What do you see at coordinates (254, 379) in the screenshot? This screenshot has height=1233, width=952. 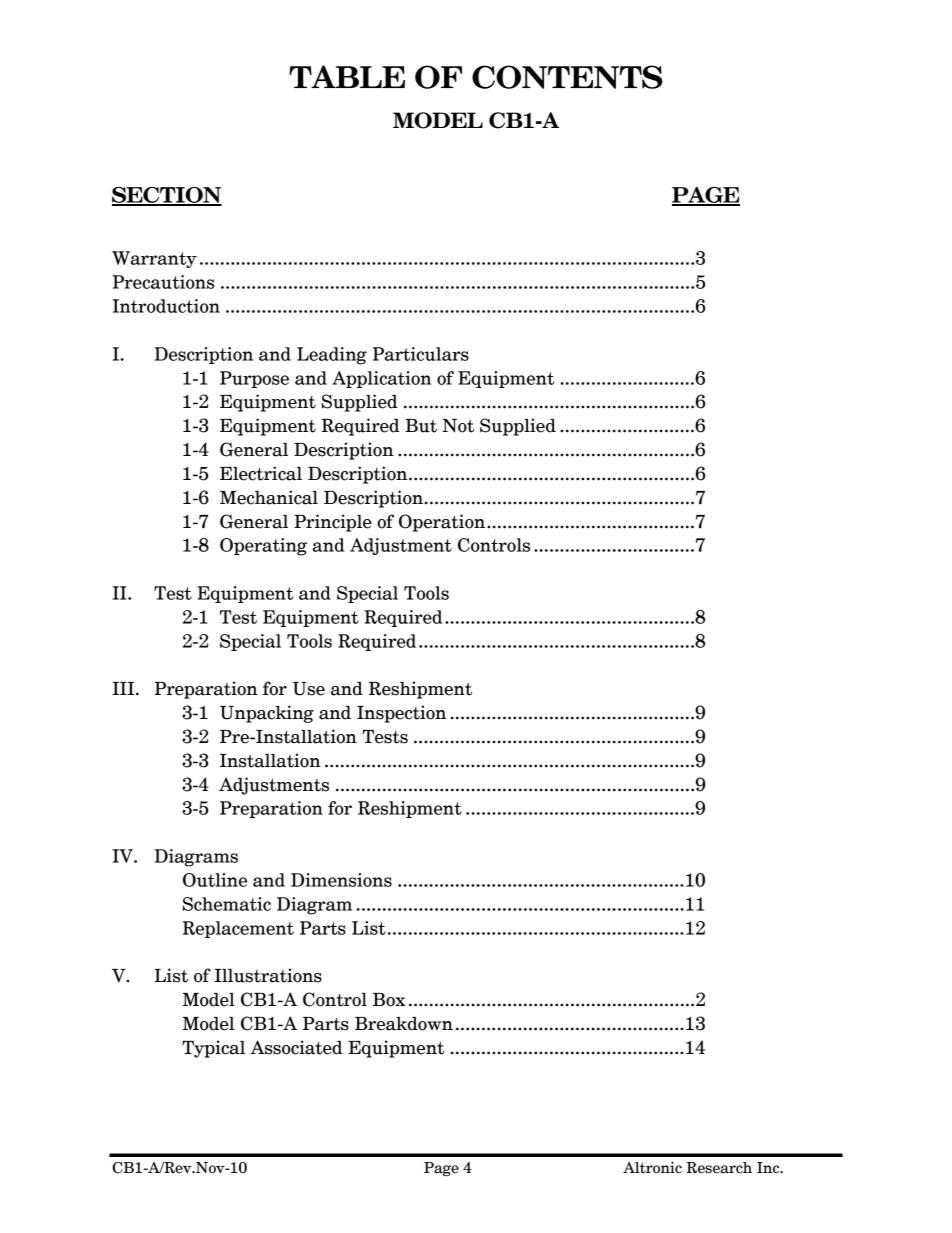 I see `Purpose` at bounding box center [254, 379].
